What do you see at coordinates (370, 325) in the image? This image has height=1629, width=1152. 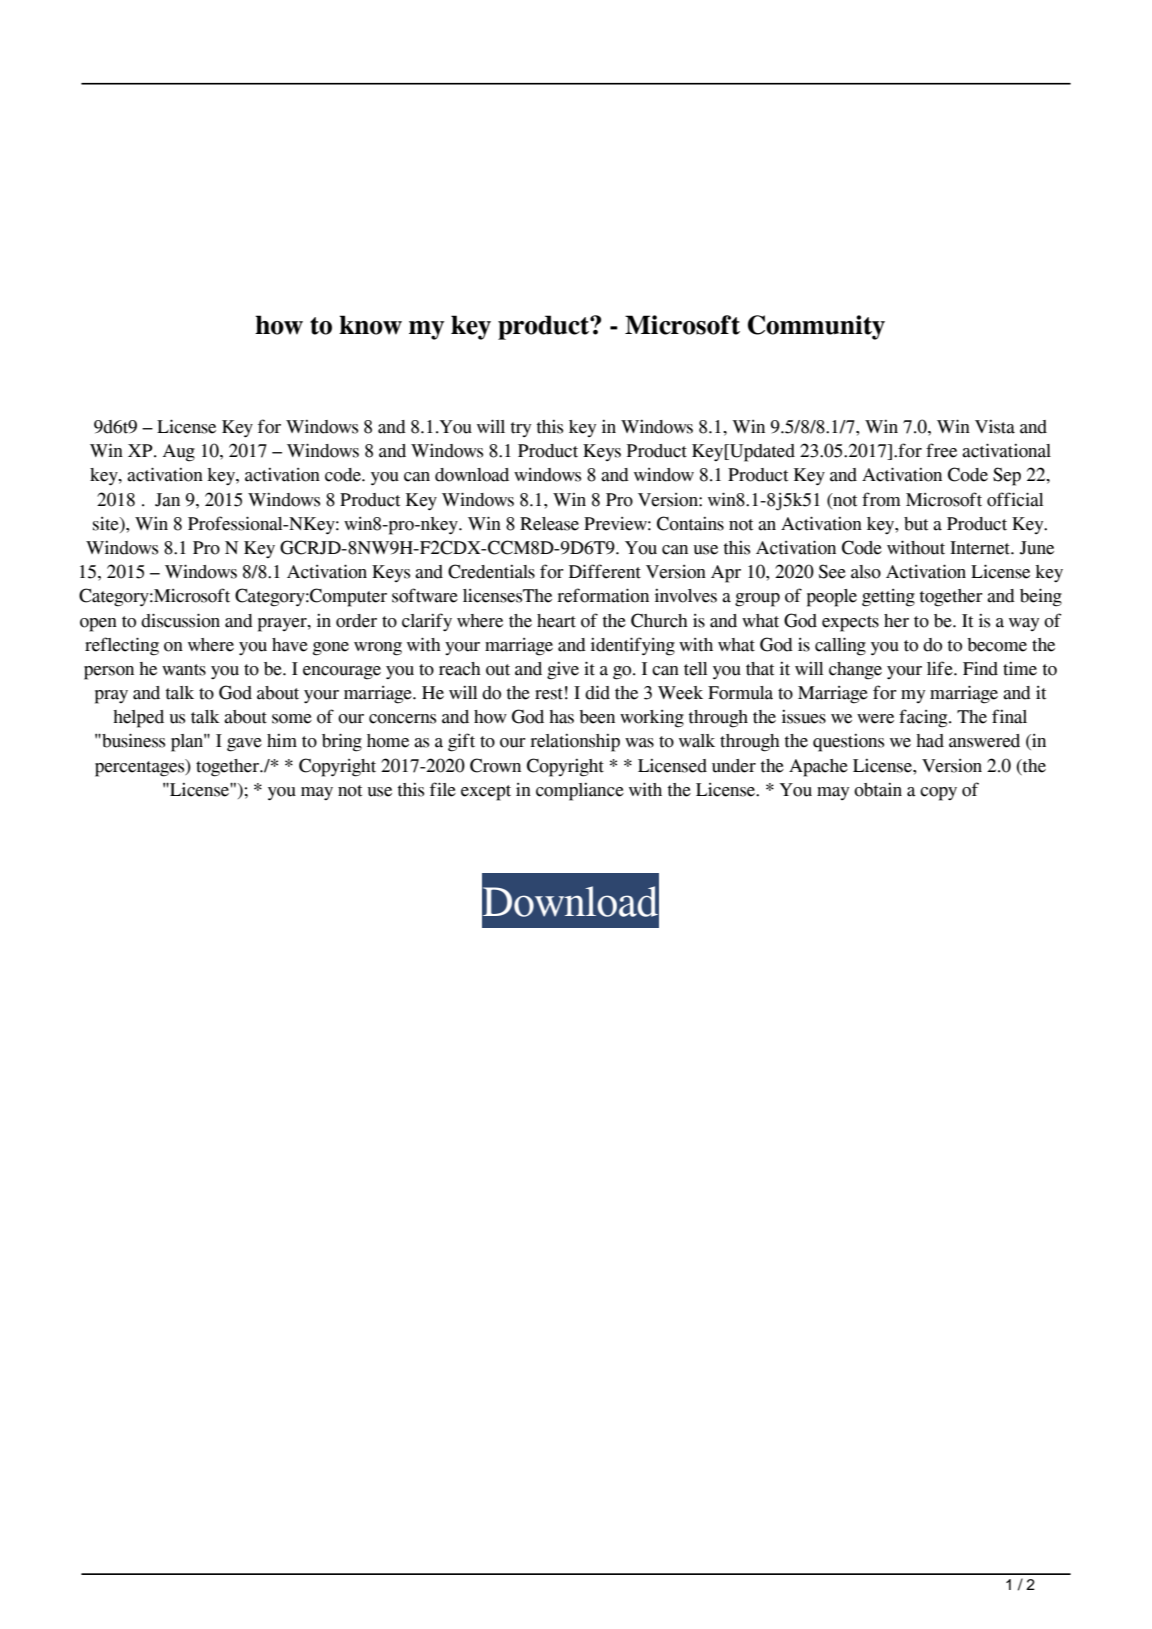 I see `know` at bounding box center [370, 325].
